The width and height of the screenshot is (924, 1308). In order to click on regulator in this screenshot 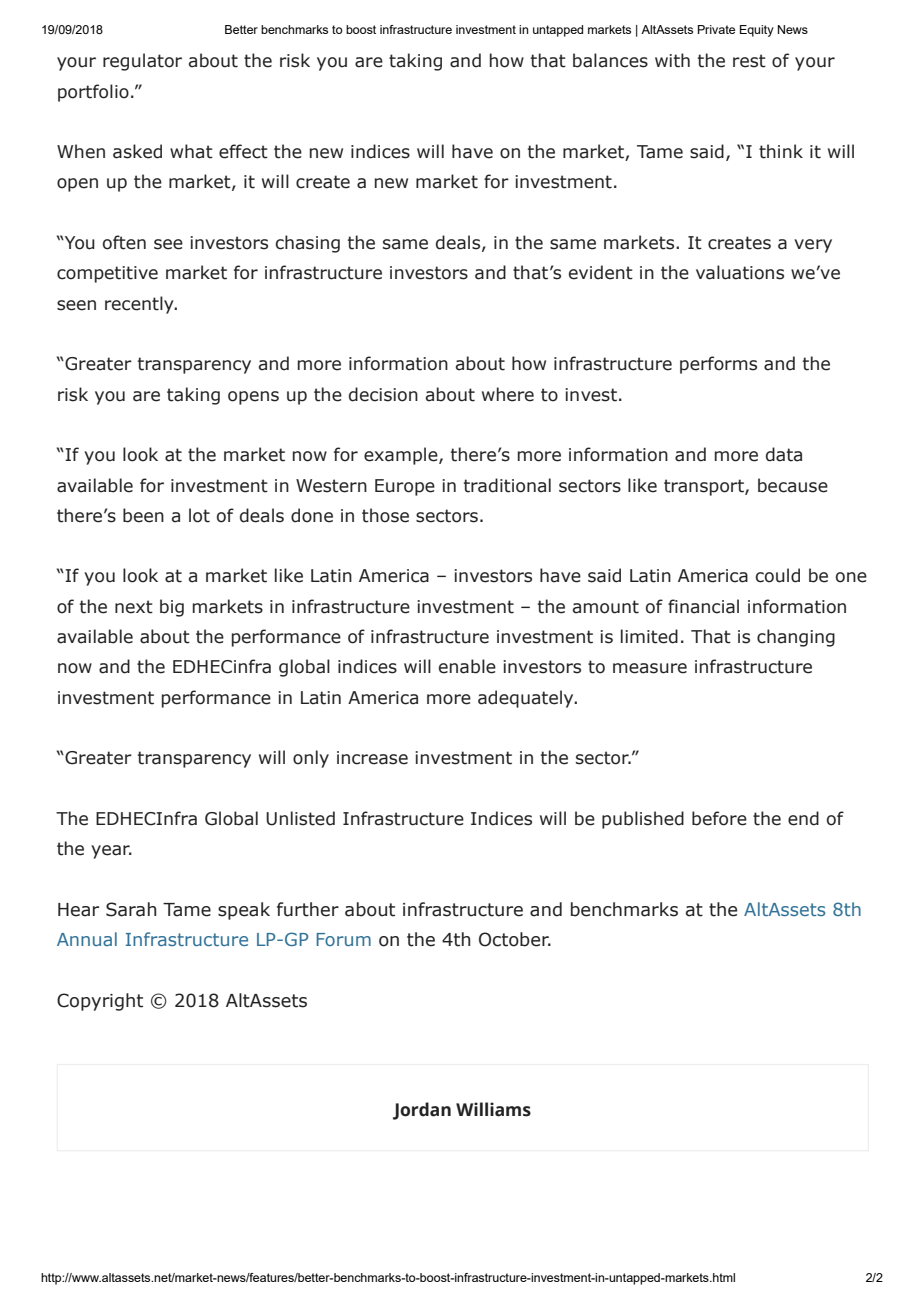, I will do `click(142, 62)`.
